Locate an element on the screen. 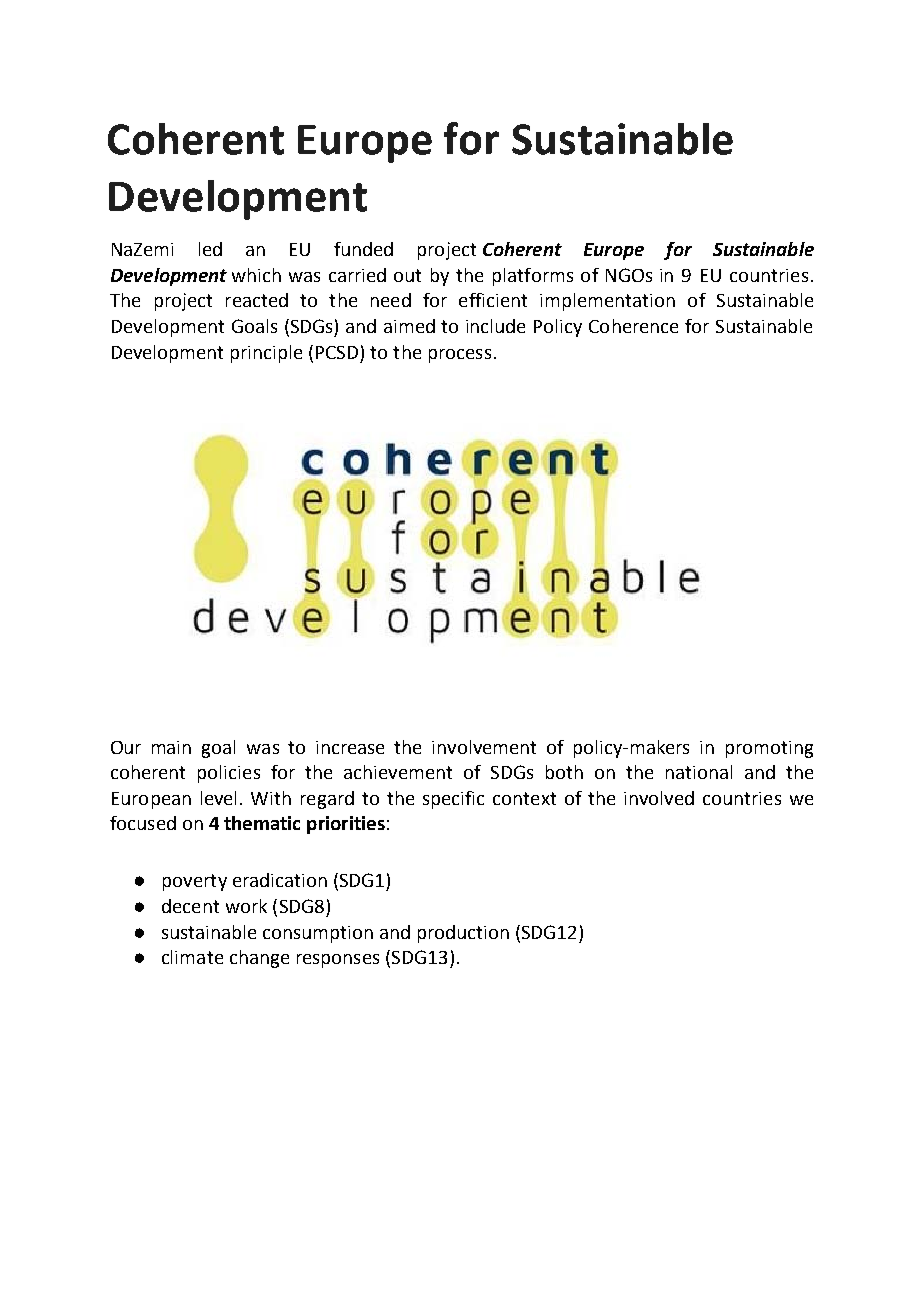 This screenshot has width=924, height=1308. principle is located at coordinates (266, 354).
